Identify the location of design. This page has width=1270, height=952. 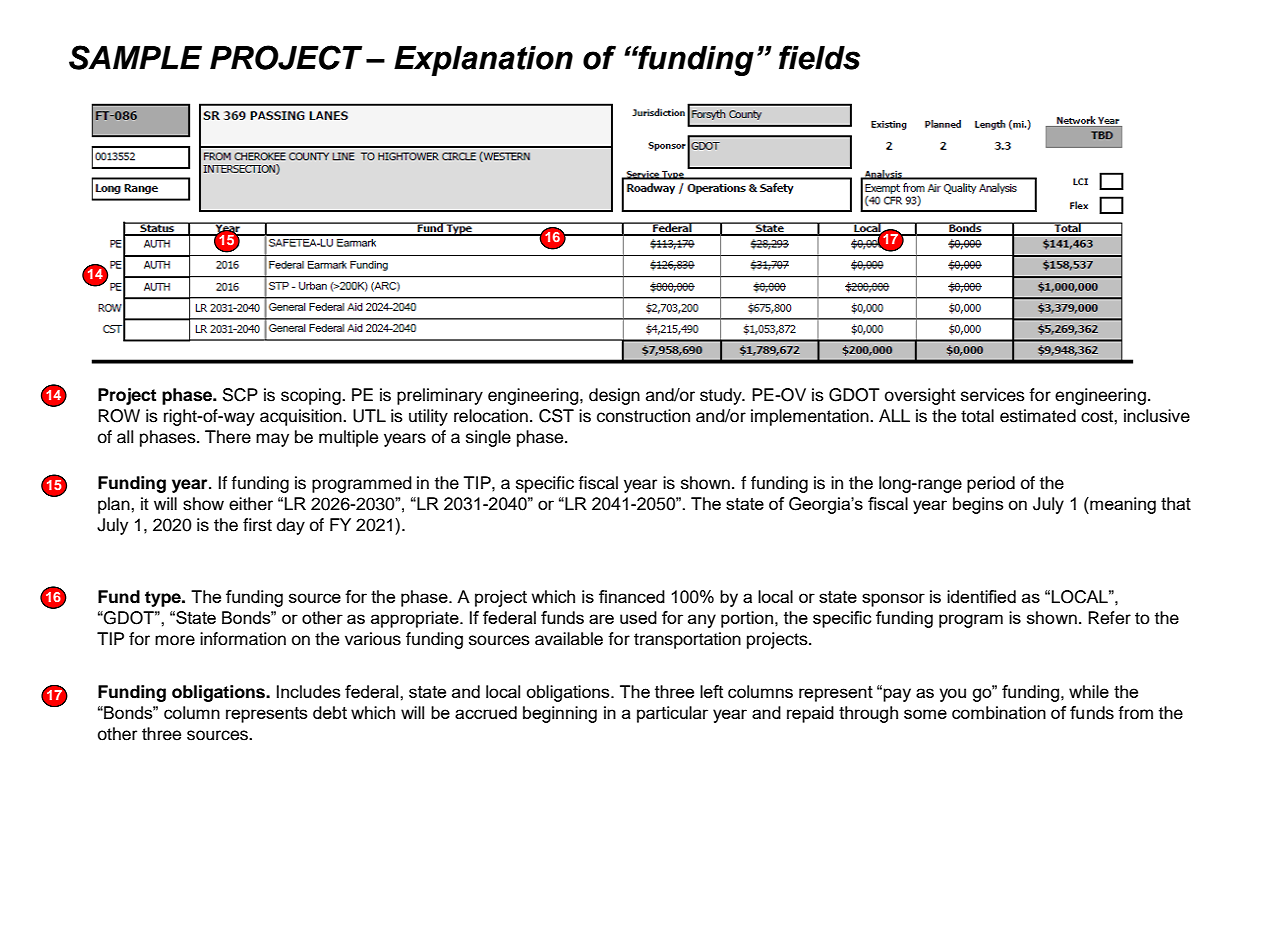
(614, 396).
